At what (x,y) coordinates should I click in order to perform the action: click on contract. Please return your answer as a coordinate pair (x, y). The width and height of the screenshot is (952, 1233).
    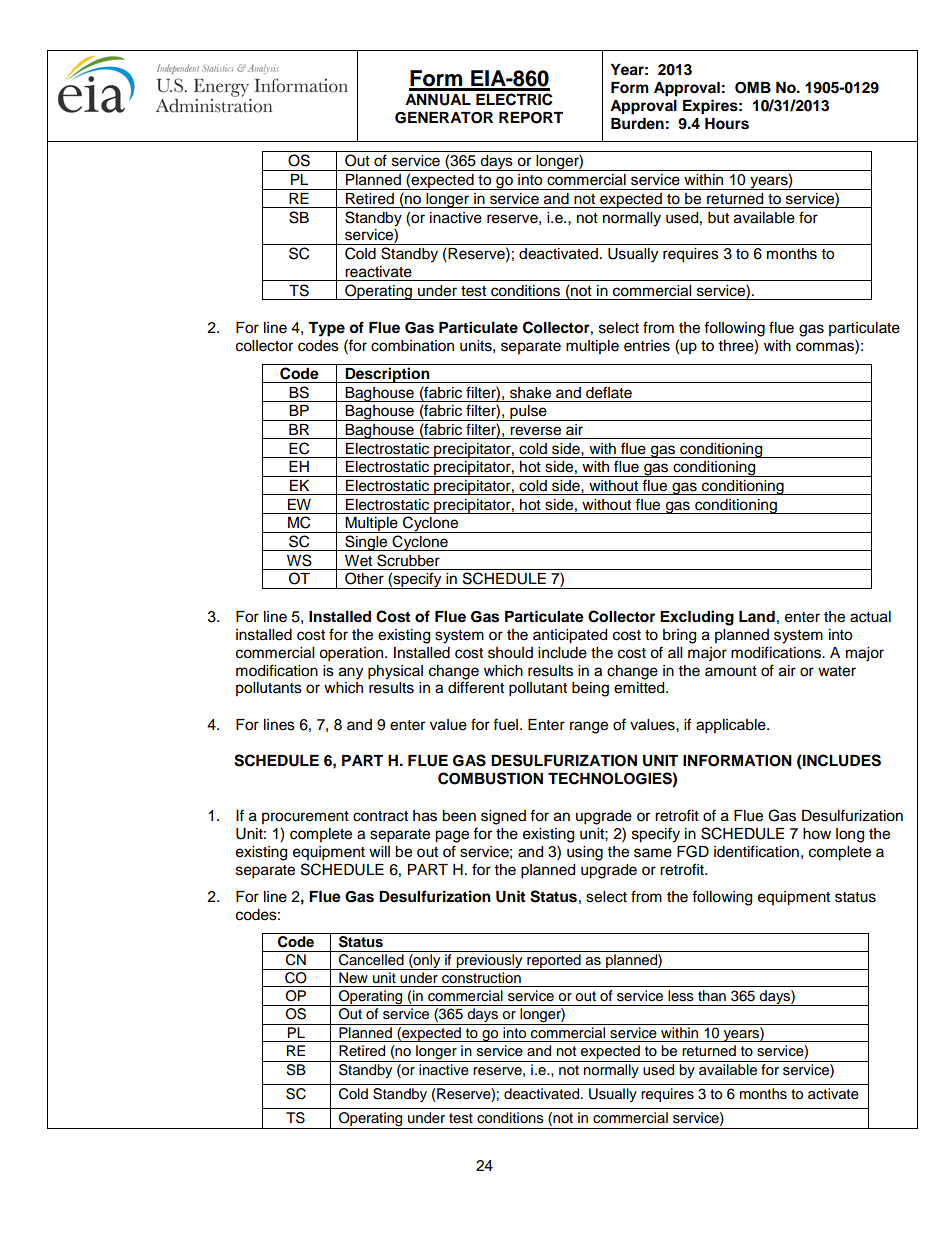
    Looking at the image, I should click on (380, 816).
